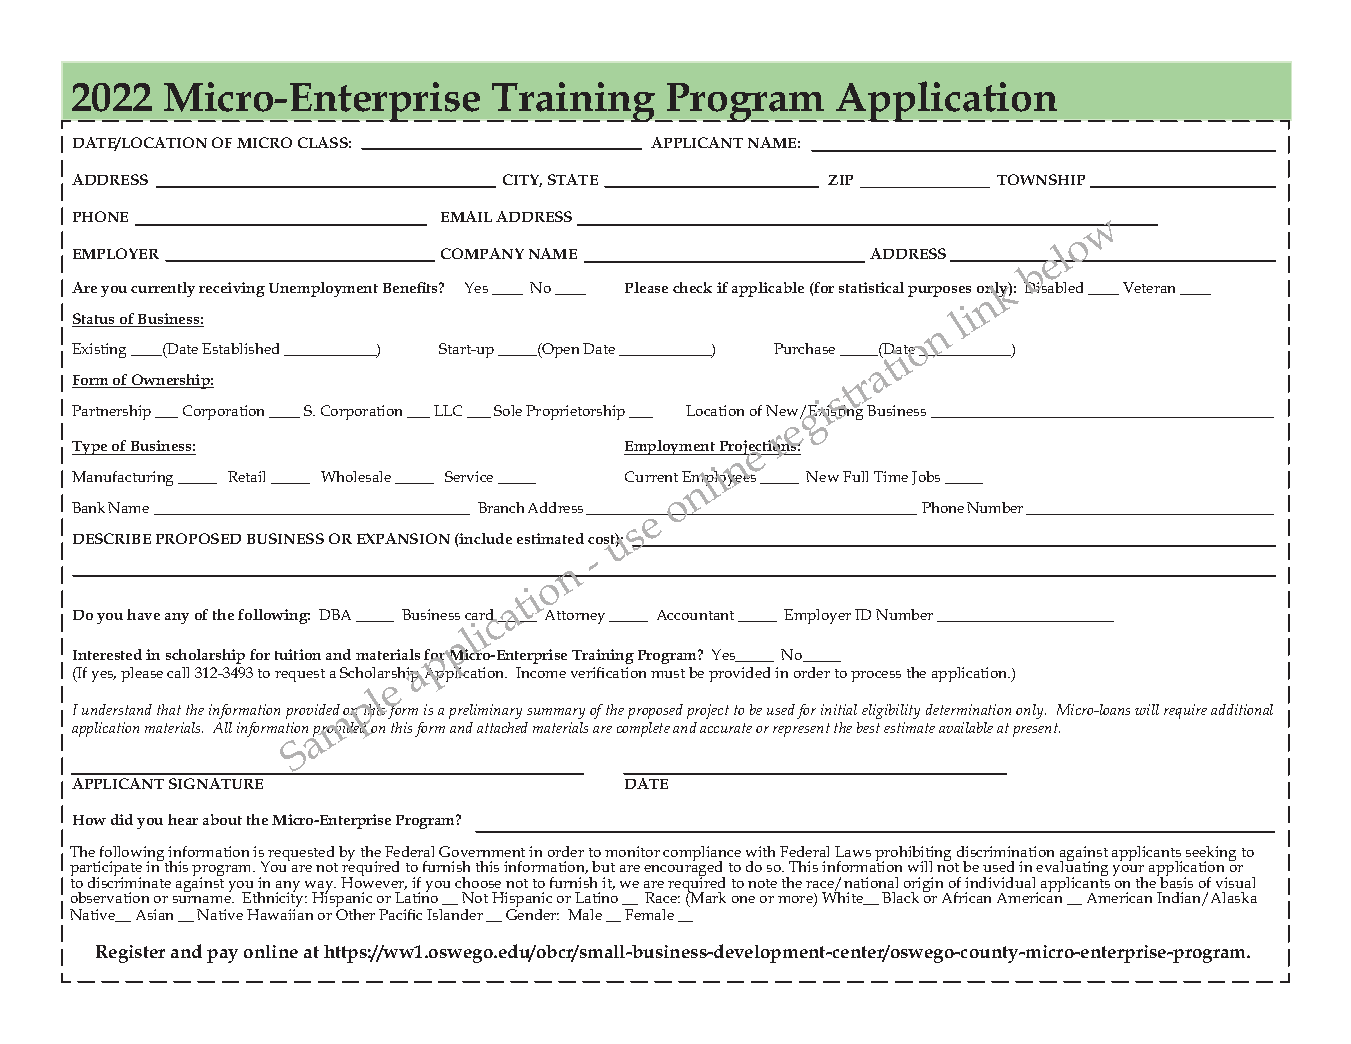 This screenshot has height=1044, width=1351. Describe the element at coordinates (222, 956) in the screenshot. I see `pay` at that location.
